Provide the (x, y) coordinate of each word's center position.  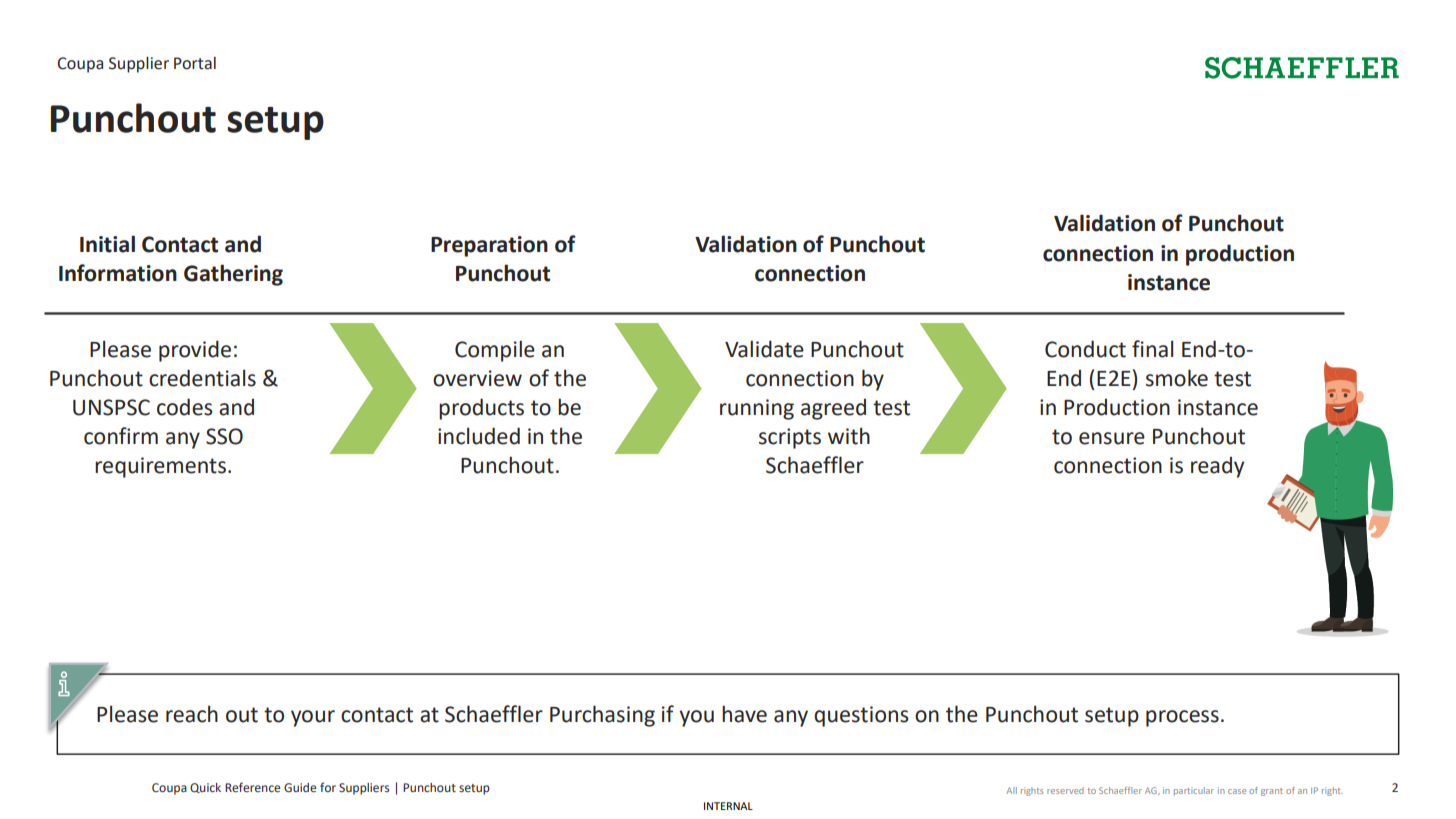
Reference (252, 787)
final (1152, 349)
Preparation (489, 246)
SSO (224, 436)
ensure (1112, 438)
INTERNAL (728, 806)
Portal (195, 63)
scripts (790, 438)
